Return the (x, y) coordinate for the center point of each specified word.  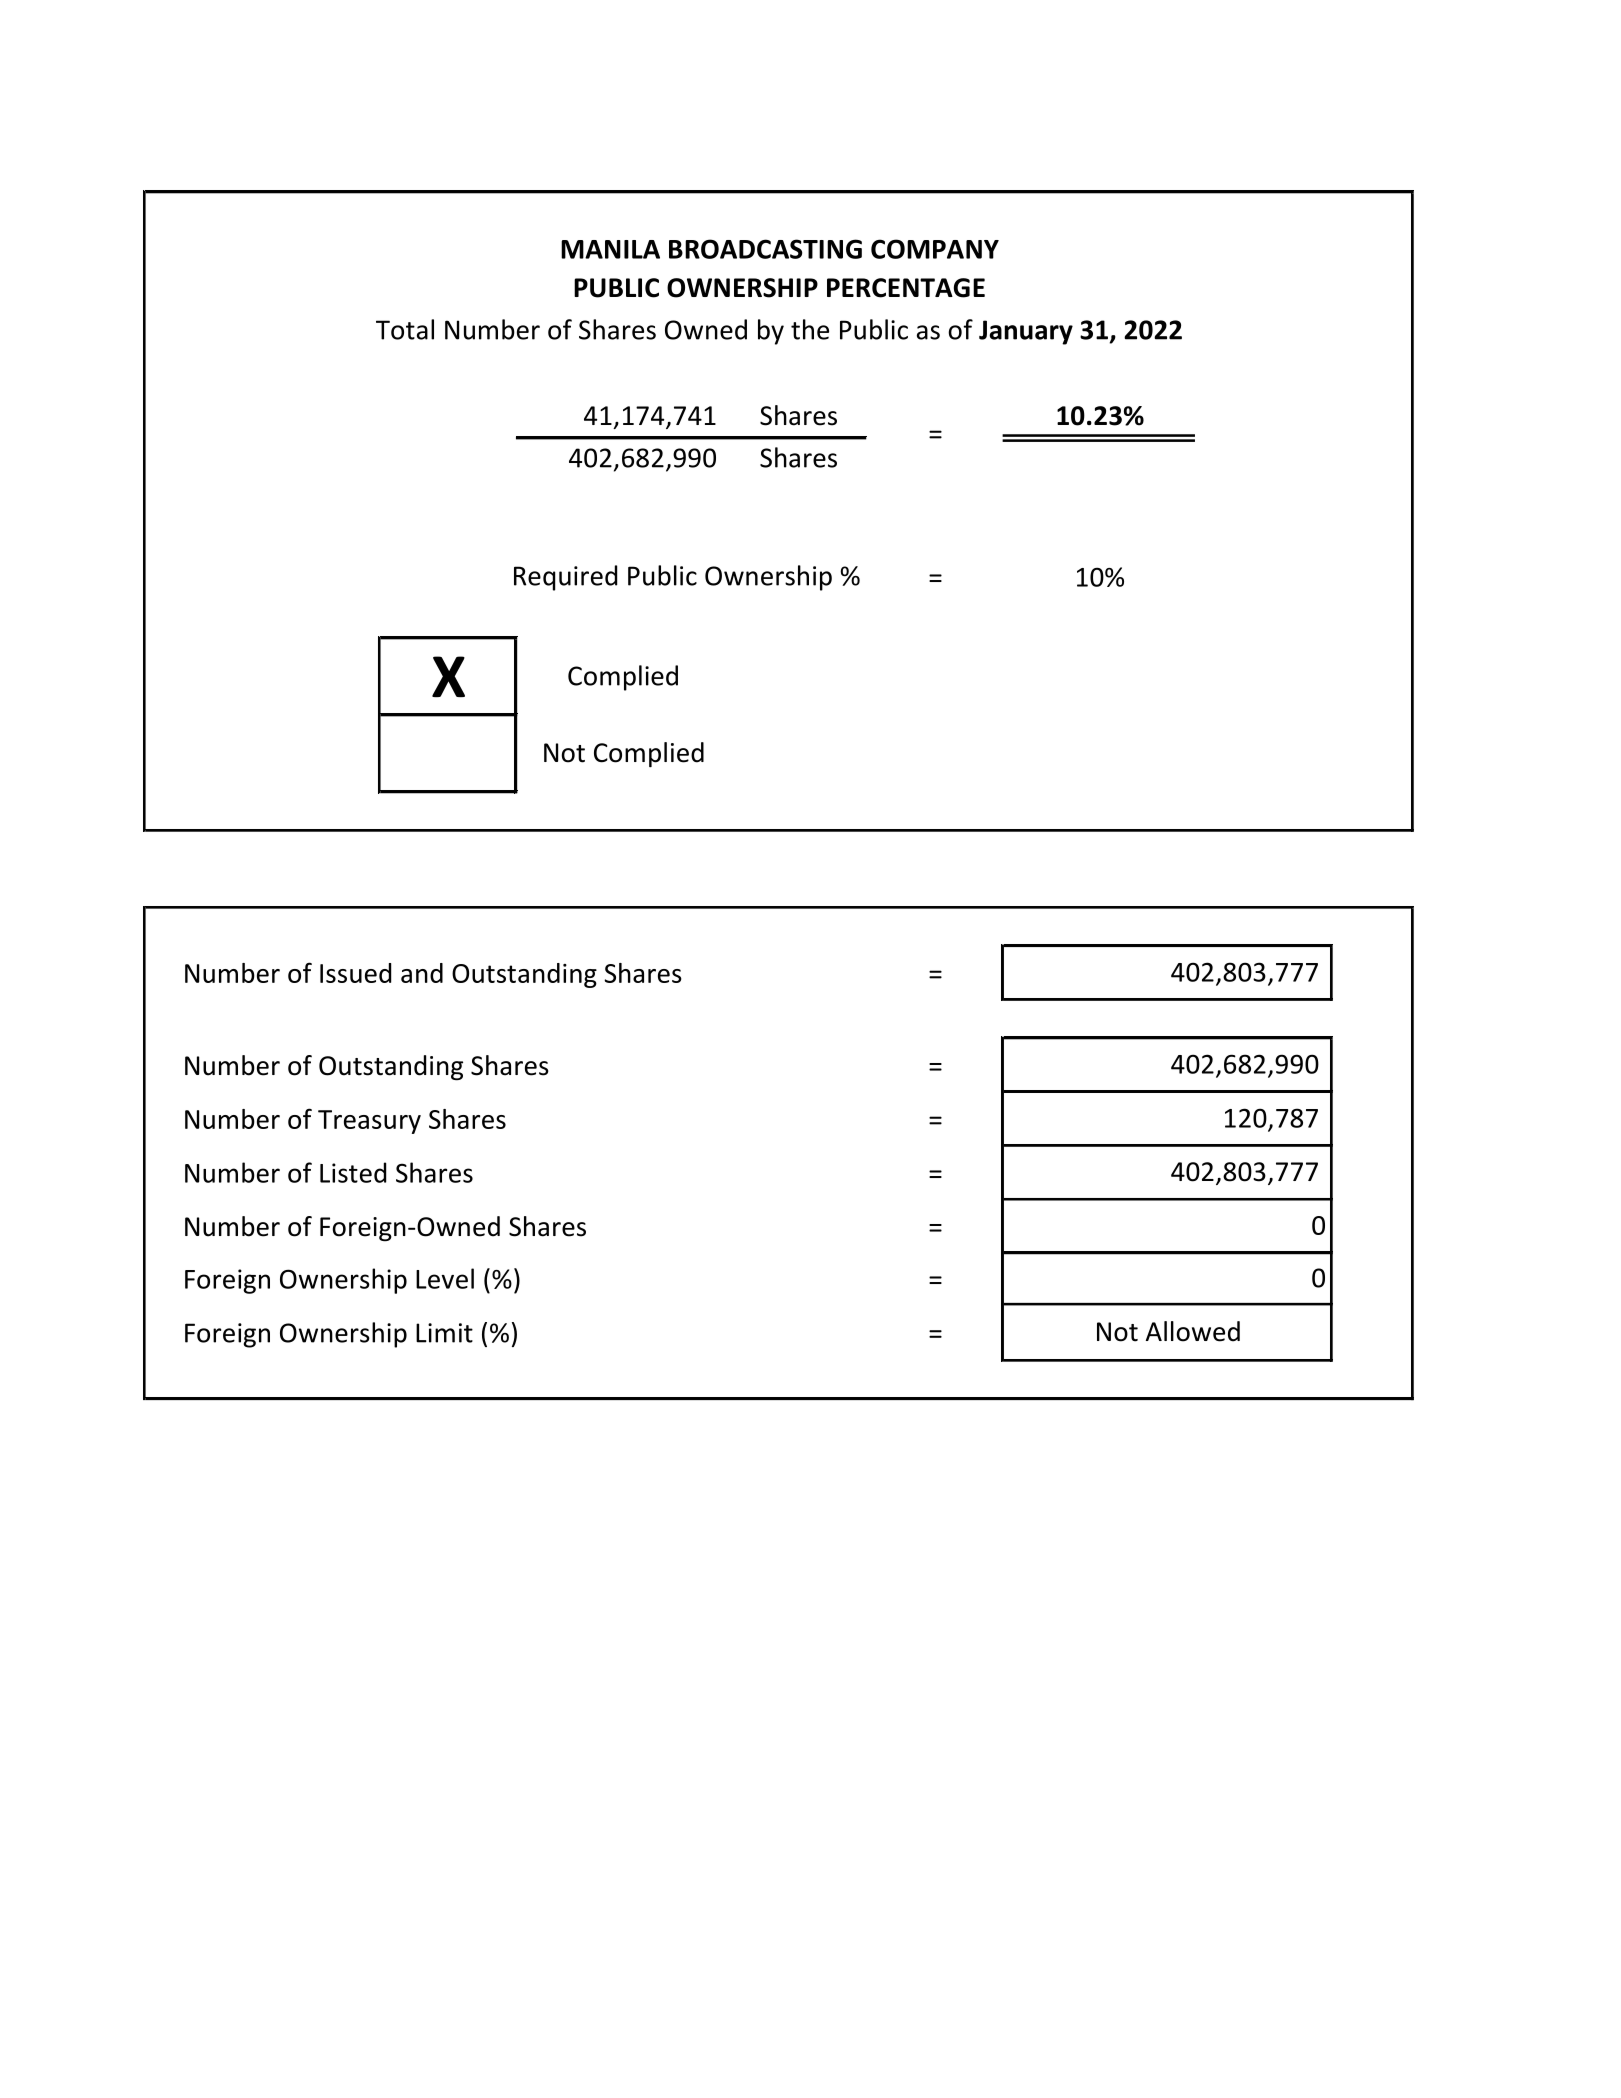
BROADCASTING (765, 249)
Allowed (1193, 1331)
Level (445, 1278)
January (1026, 332)
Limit (444, 1333)
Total (405, 329)
